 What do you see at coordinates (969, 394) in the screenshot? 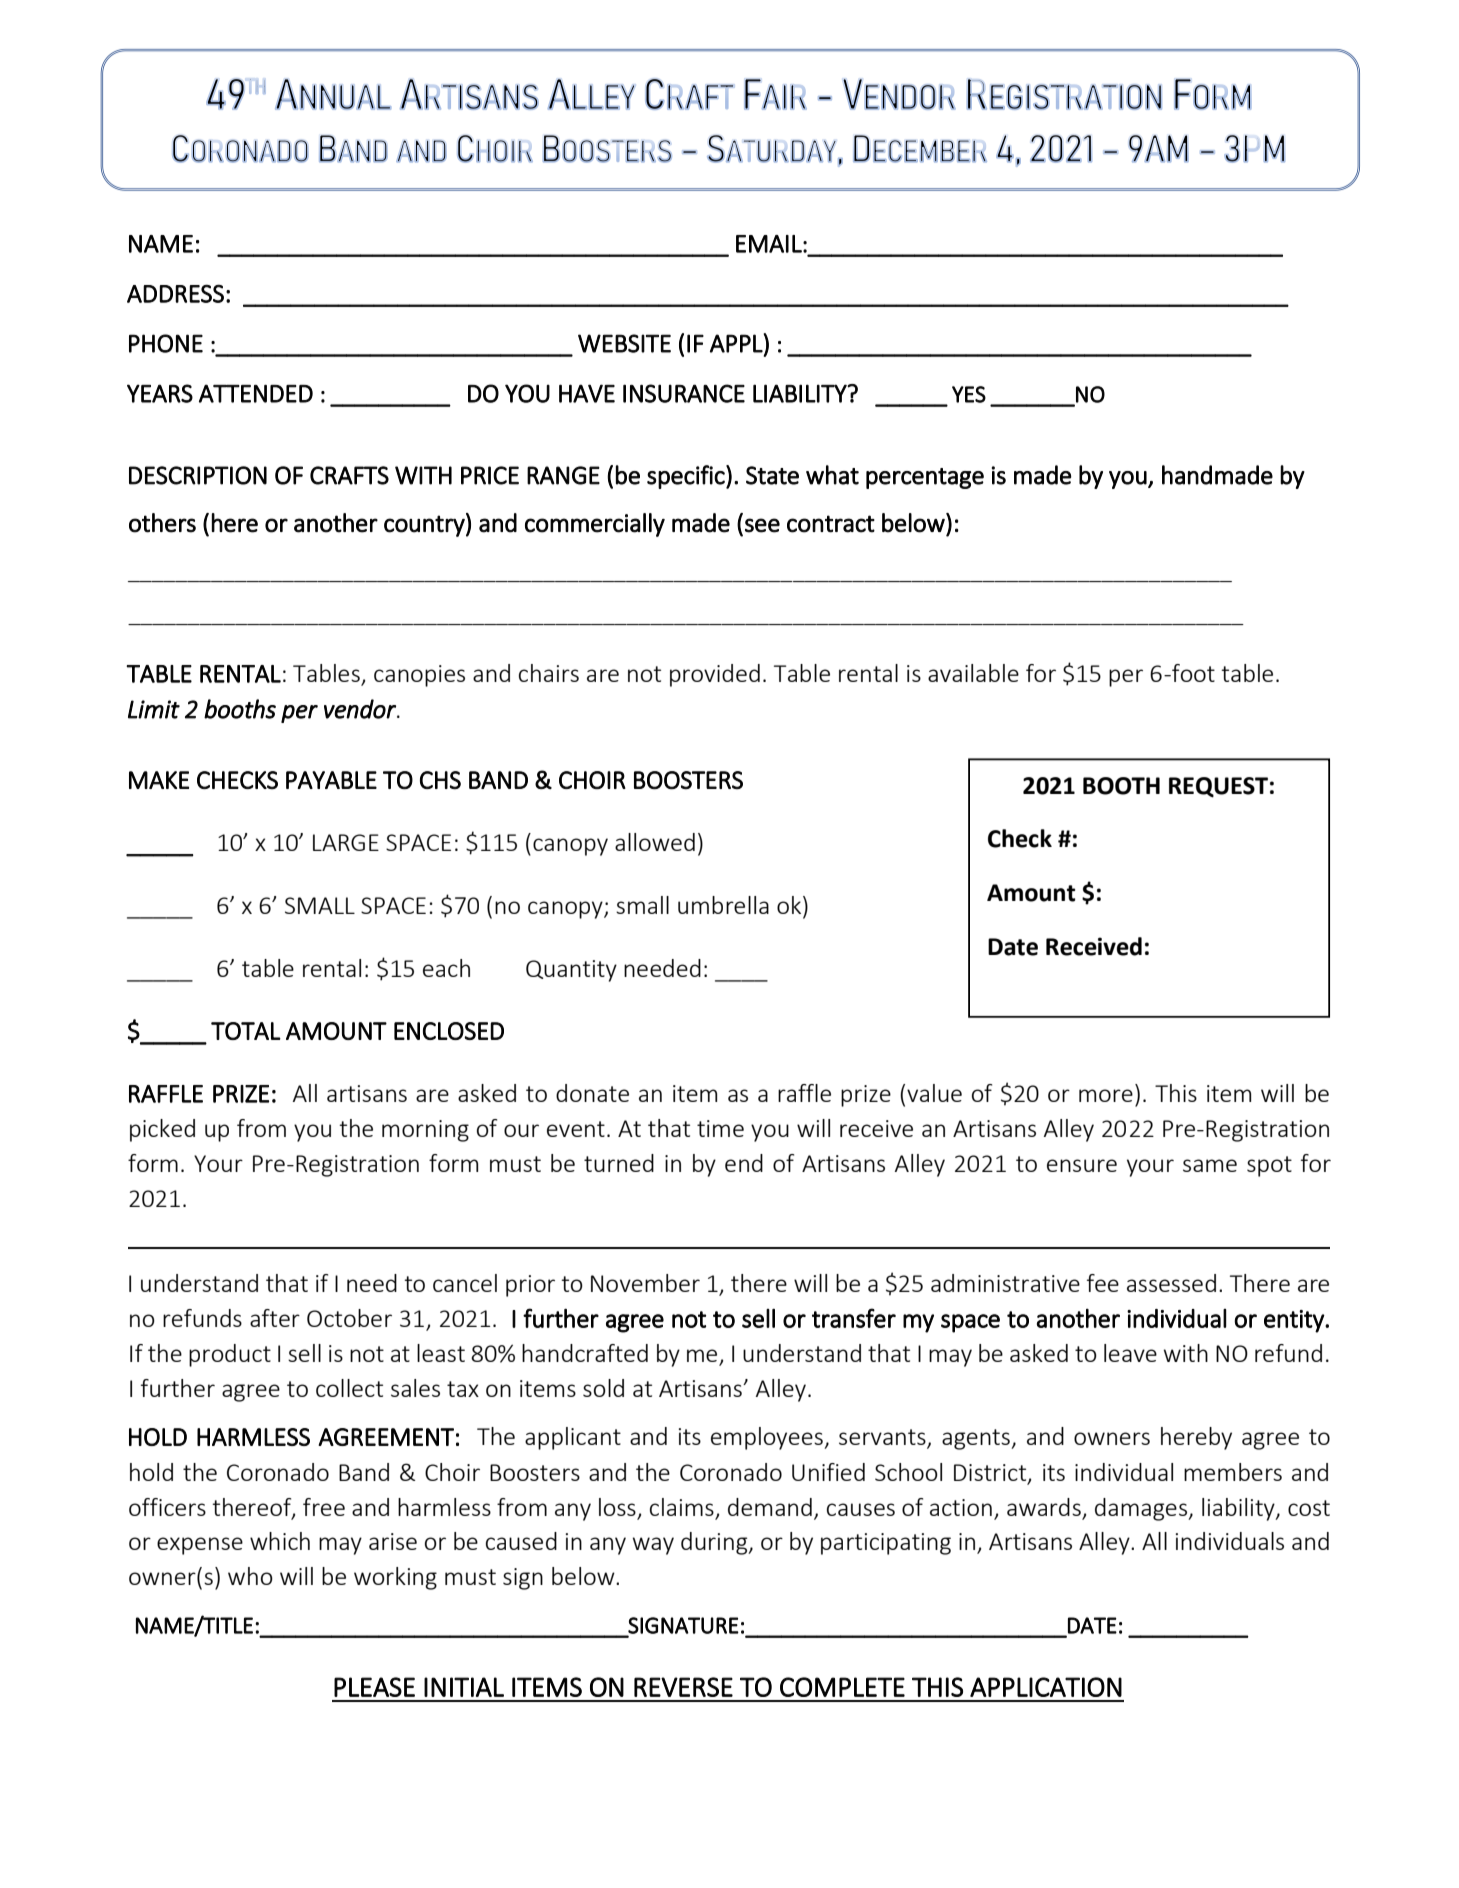
I see `YES` at bounding box center [969, 394].
